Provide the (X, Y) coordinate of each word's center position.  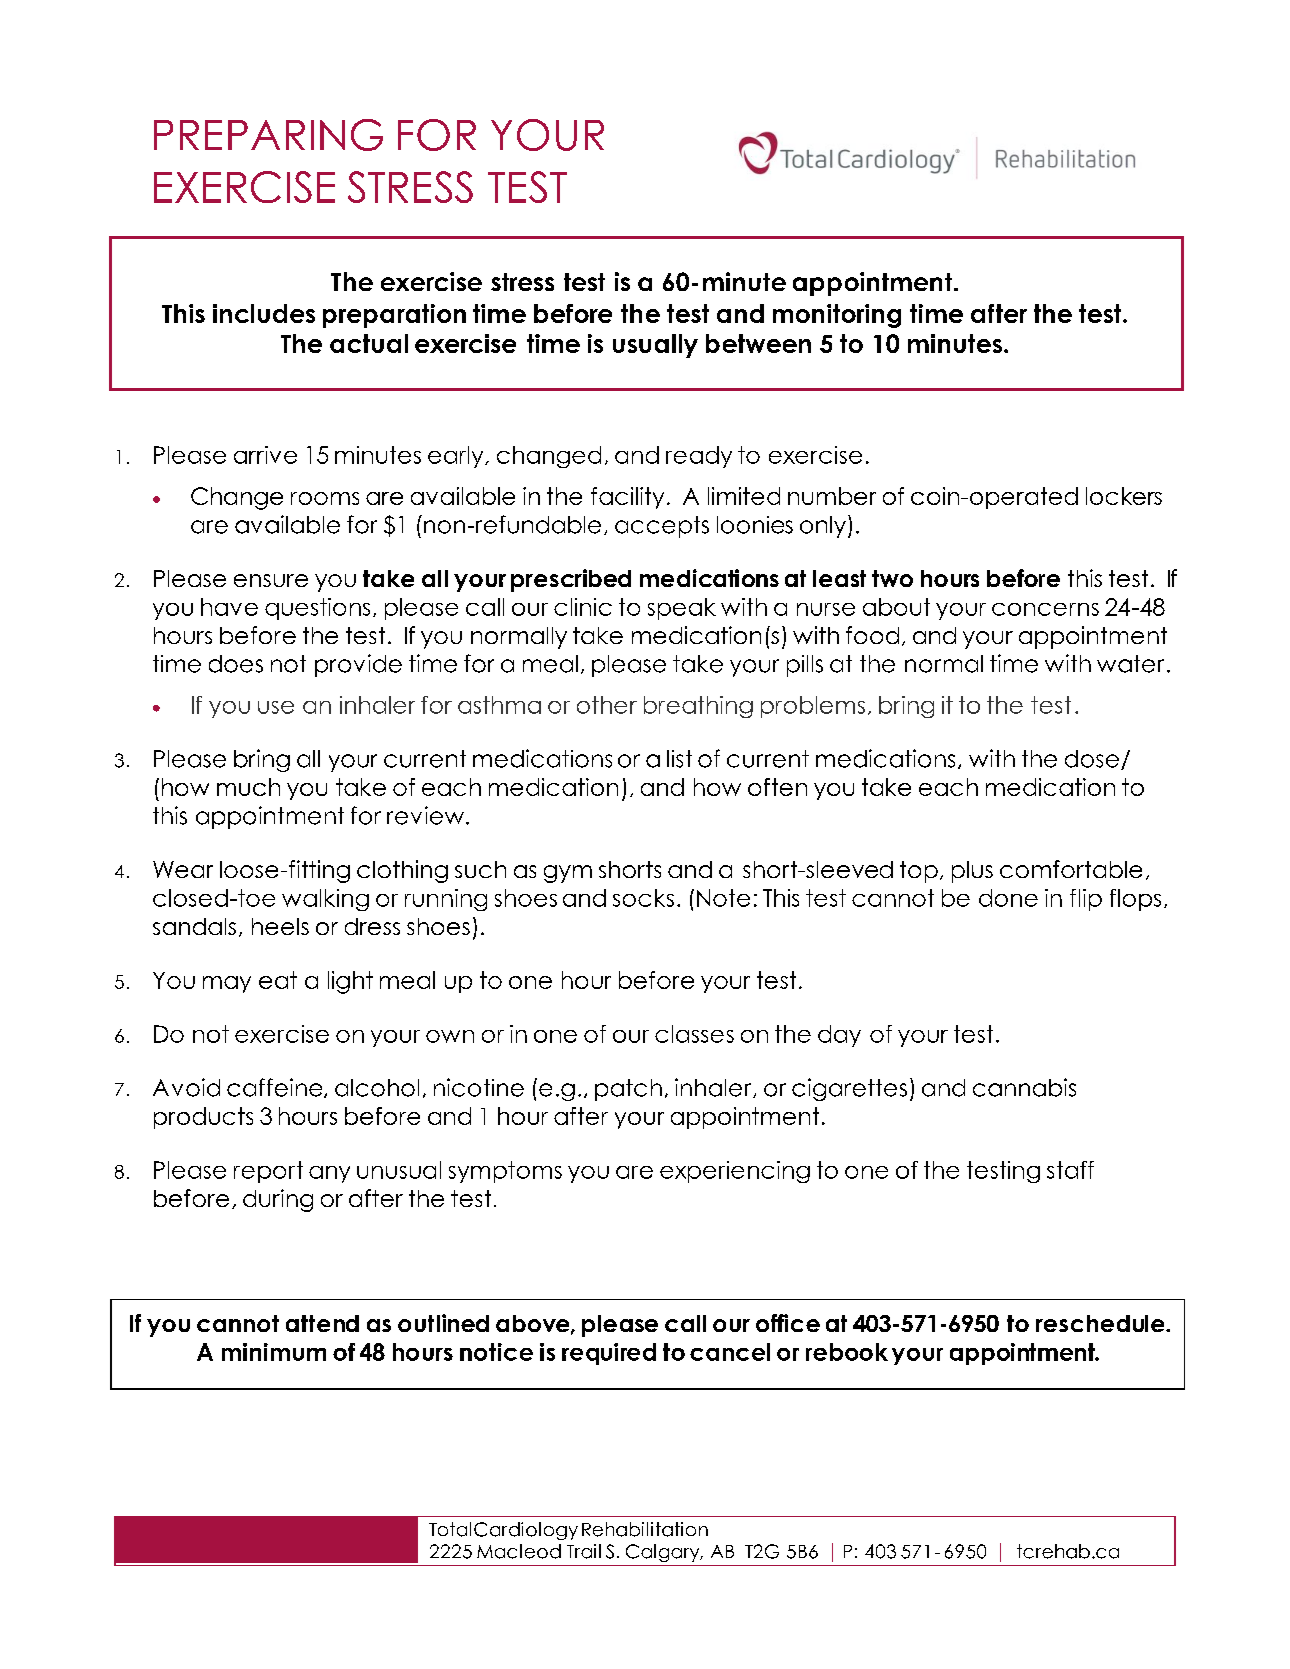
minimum (274, 1352)
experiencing (735, 1172)
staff (1070, 1170)
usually (655, 346)
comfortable (1071, 869)
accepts (662, 527)
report (268, 1172)
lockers (1124, 496)
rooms (325, 498)
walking (325, 900)
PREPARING (268, 135)
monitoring (837, 316)
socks (643, 898)
